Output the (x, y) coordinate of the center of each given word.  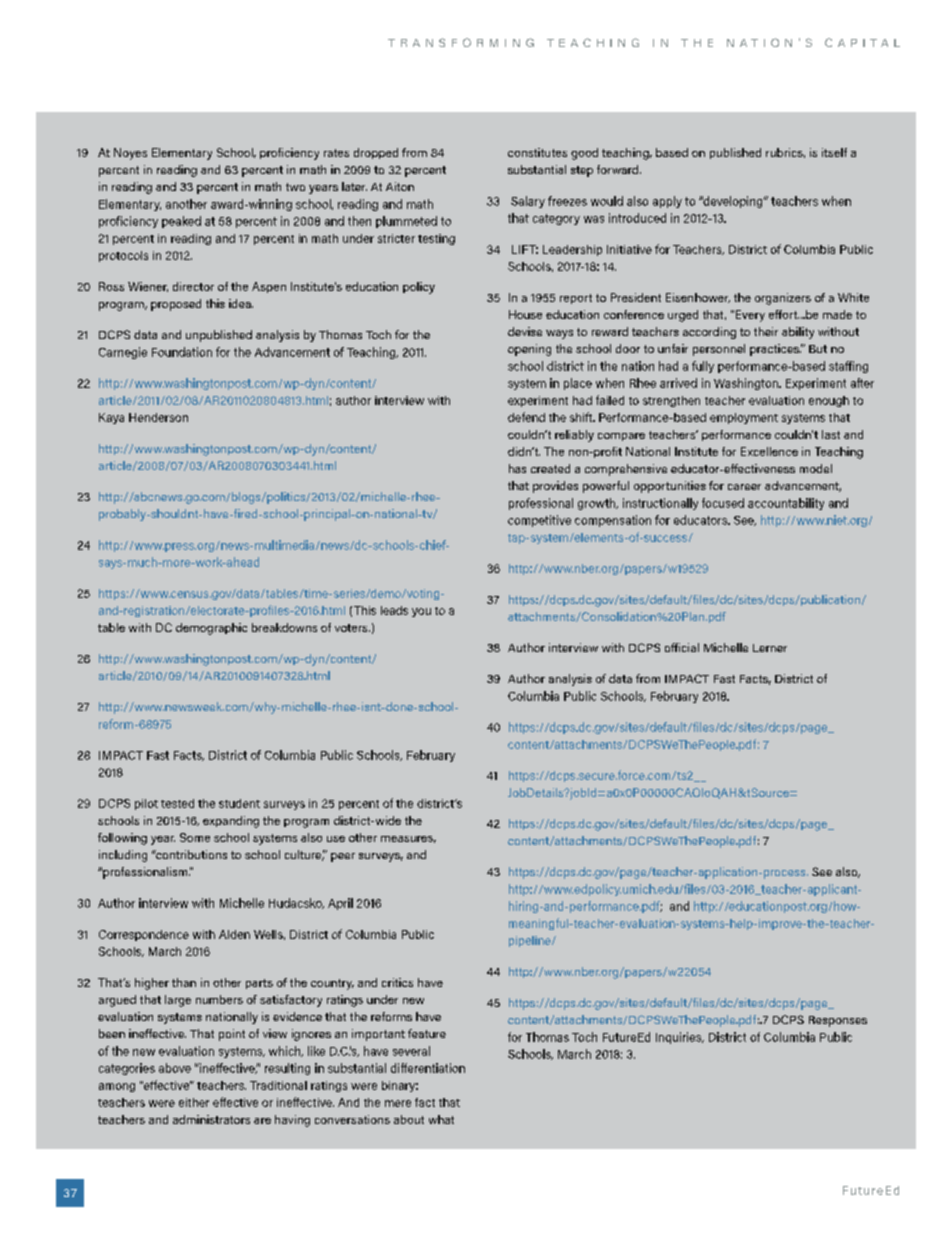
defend (526, 417)
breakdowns (284, 627)
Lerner (770, 648)
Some (195, 837)
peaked (181, 222)
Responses (838, 1021)
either (194, 1102)
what (441, 1119)
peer (343, 857)
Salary (528, 202)
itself (834, 152)
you (421, 612)
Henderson (158, 417)
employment (744, 418)
